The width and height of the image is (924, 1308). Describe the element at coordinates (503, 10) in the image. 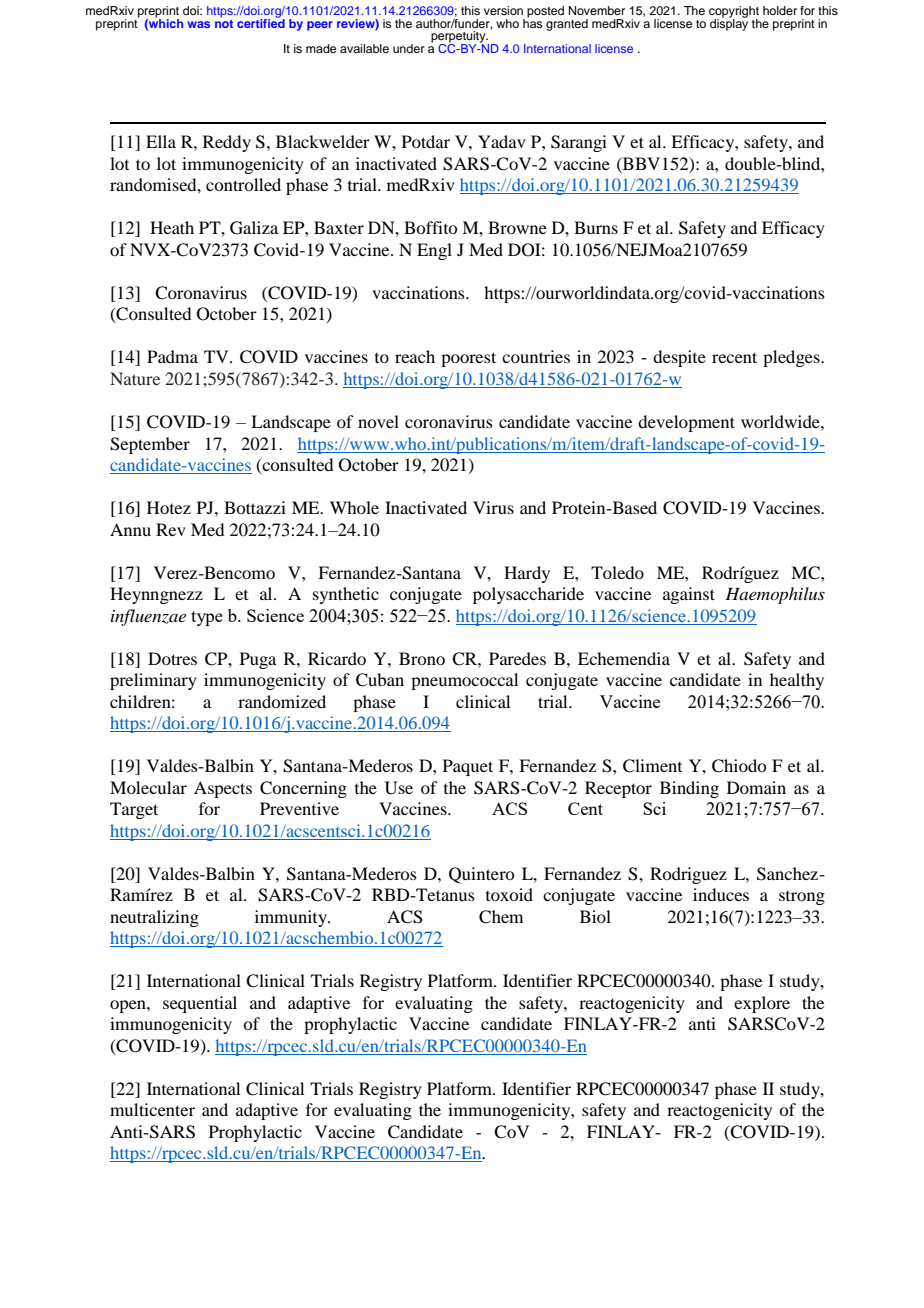

I see `version` at that location.
